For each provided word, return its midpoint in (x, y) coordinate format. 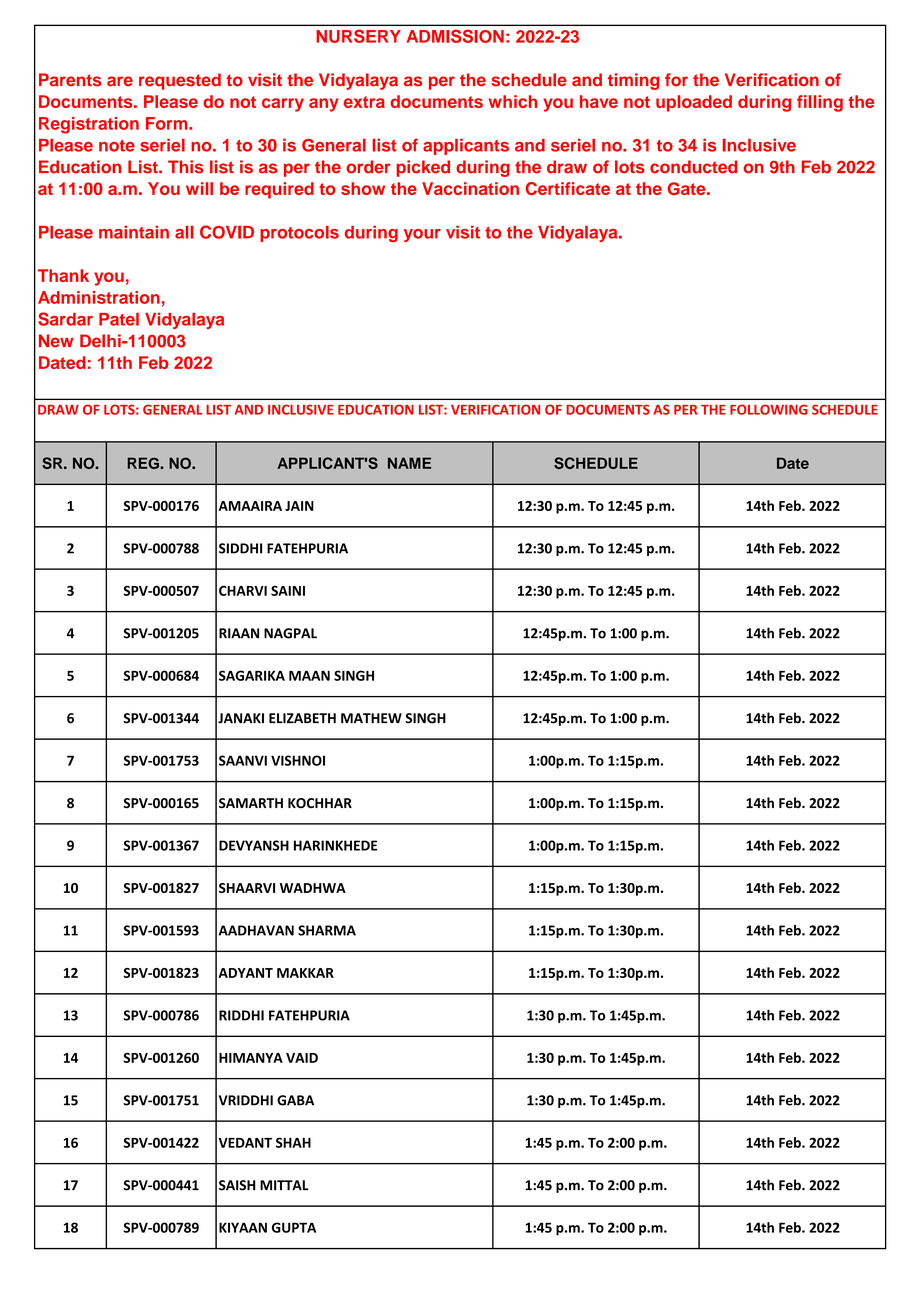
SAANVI (243, 760)
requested (180, 81)
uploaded (694, 103)
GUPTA (294, 1227)
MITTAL (284, 1185)
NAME (409, 463)
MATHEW (371, 718)
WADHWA (313, 888)
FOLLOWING (769, 409)
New (56, 341)
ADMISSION (455, 36)
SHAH (293, 1142)
